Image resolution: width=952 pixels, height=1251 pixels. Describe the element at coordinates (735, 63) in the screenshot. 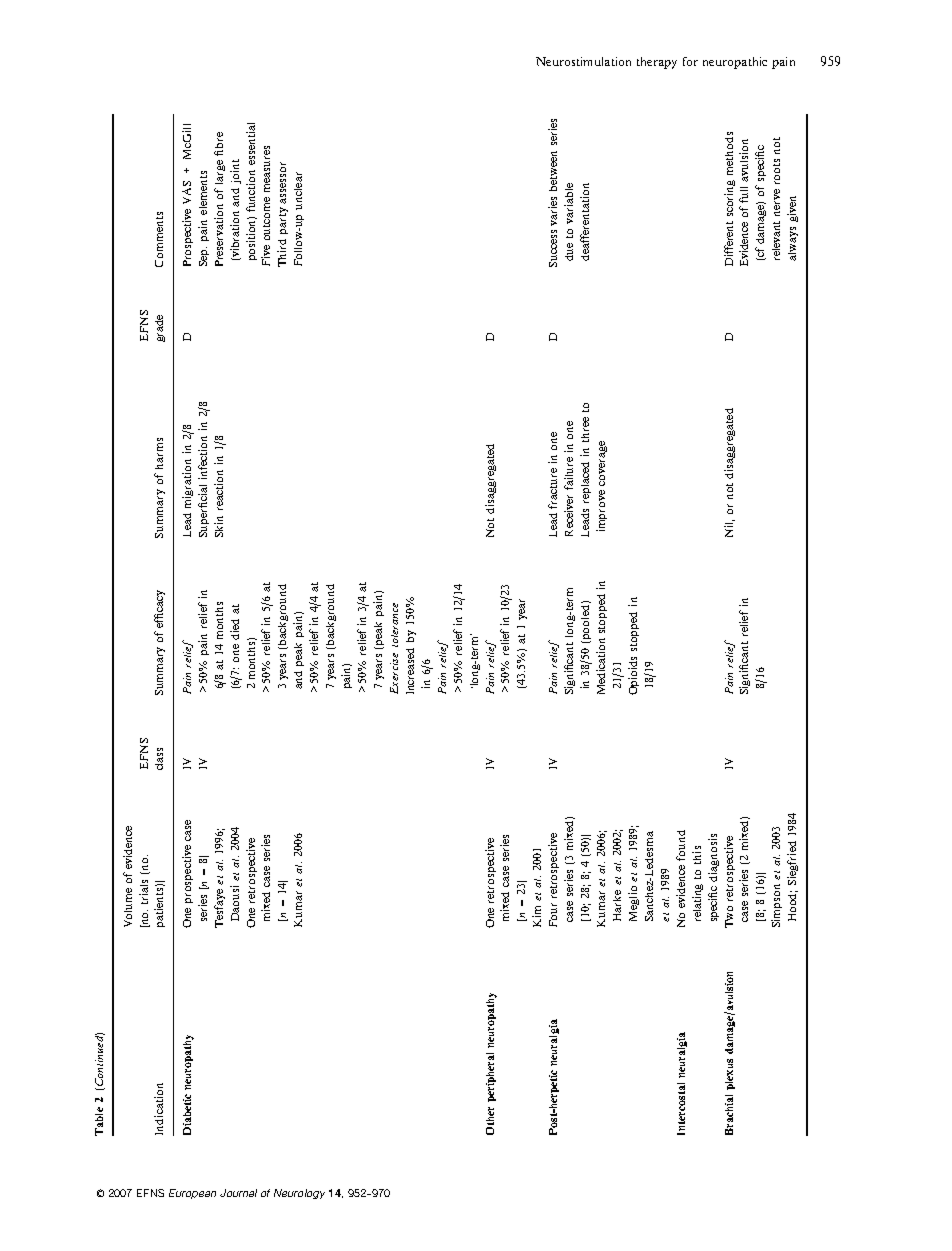

I see `neuropathic` at that location.
